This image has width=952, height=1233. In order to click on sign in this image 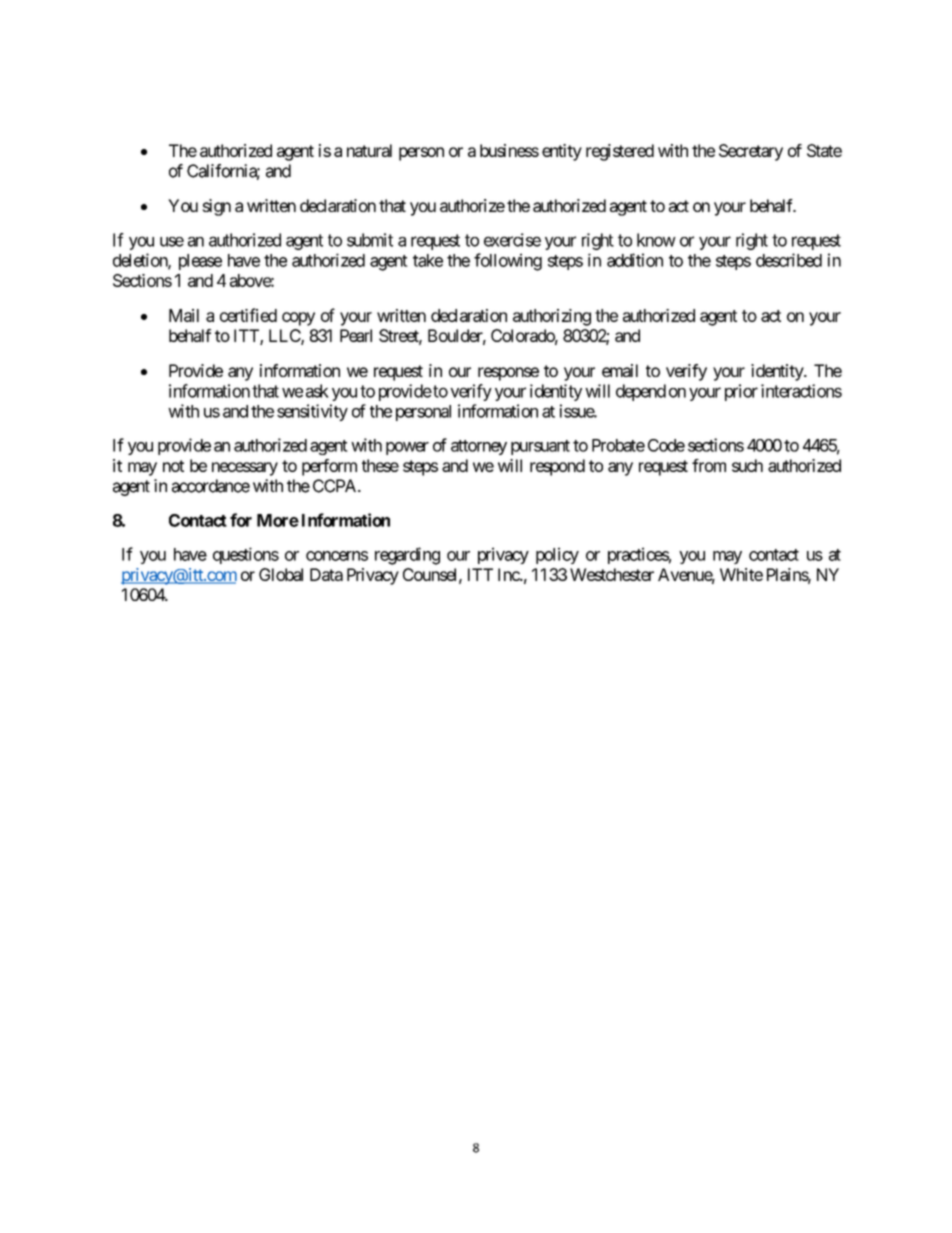, I will do `click(216, 207)`.
